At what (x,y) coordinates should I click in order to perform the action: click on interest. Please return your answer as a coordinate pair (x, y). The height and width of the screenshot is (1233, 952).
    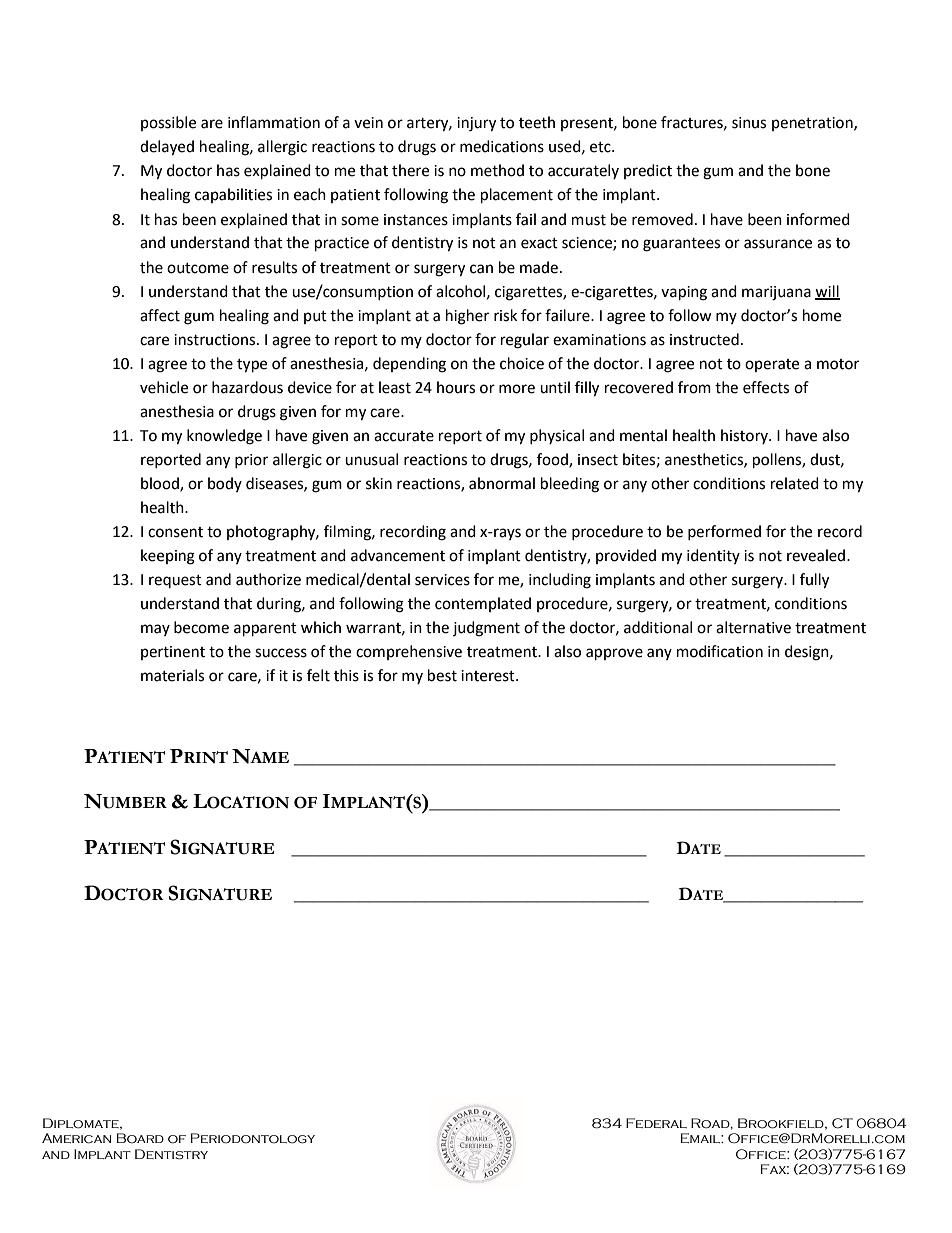
    Looking at the image, I should click on (489, 676).
